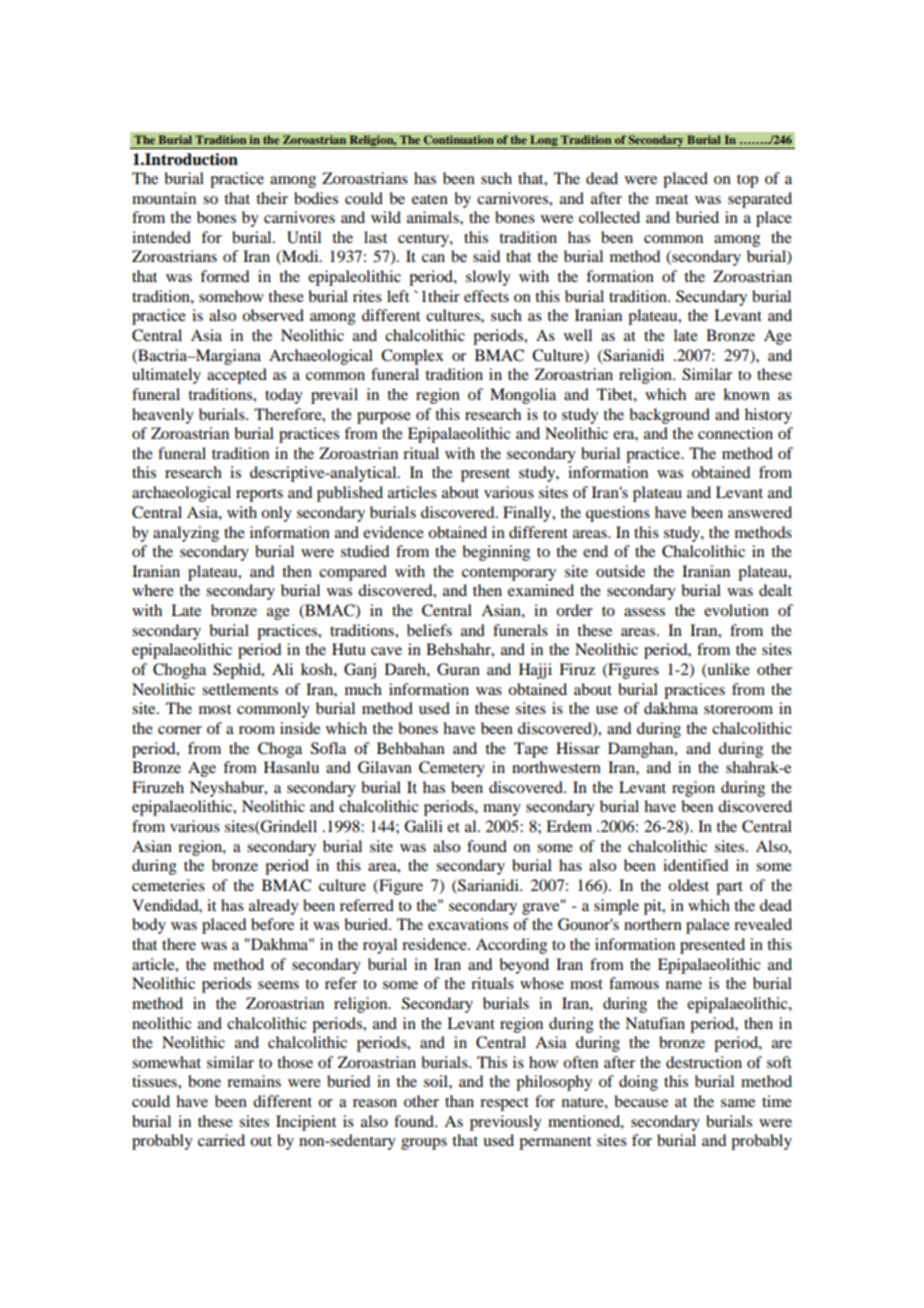 The height and width of the screenshot is (1308, 924). Describe the element at coordinates (429, 630) in the screenshot. I see `beliefs` at that location.
